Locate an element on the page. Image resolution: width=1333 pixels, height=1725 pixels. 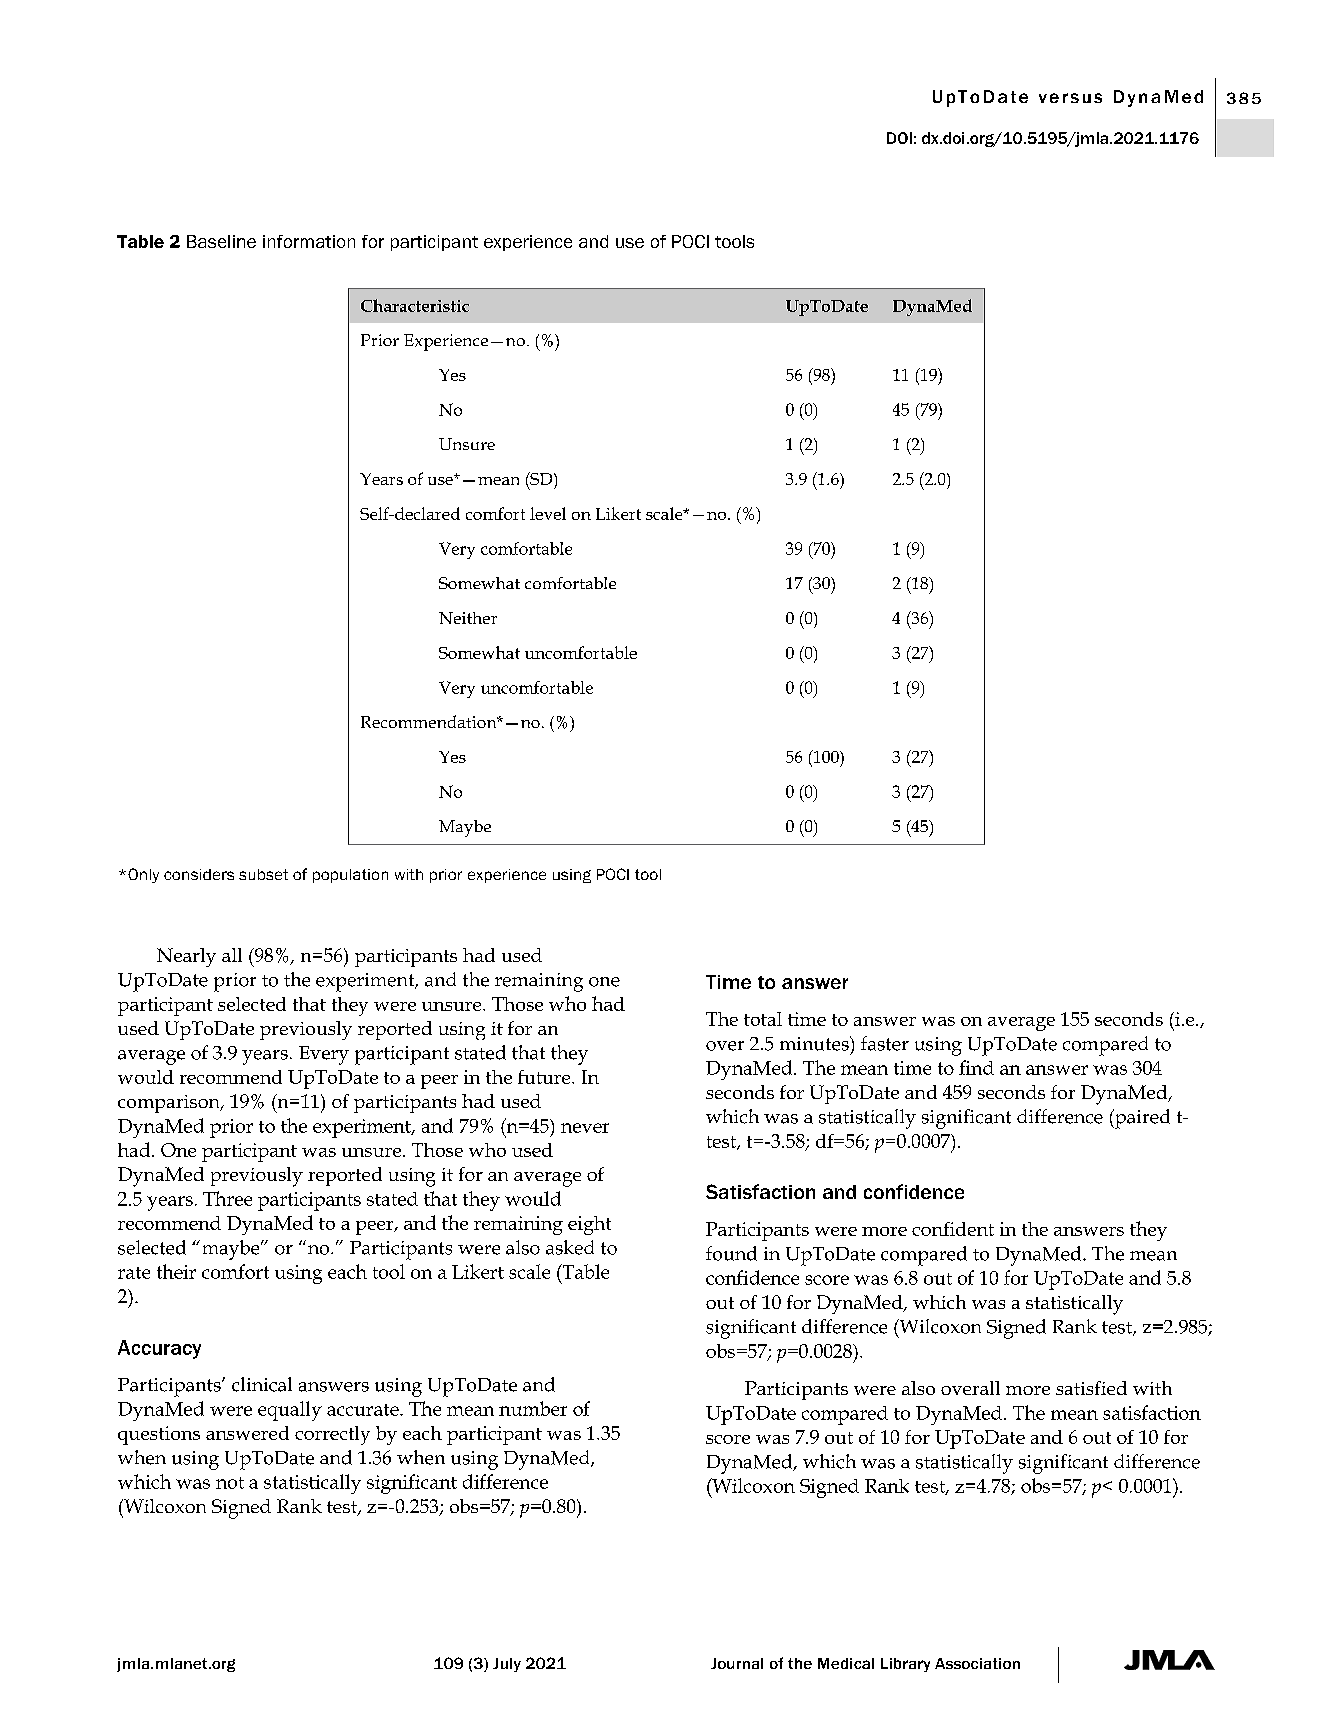
level is located at coordinates (548, 513).
